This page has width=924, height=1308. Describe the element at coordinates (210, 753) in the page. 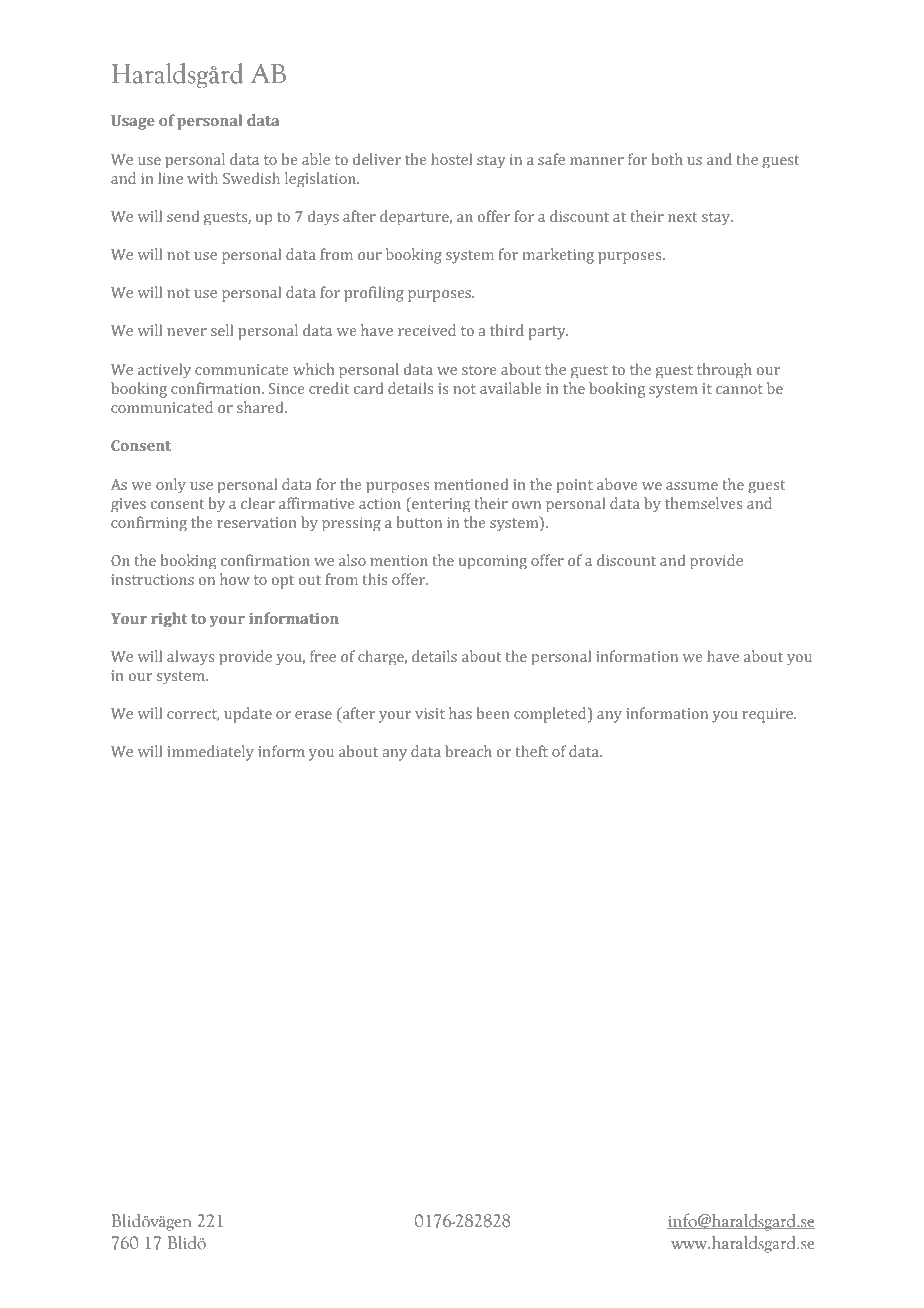

I see `immediately` at that location.
